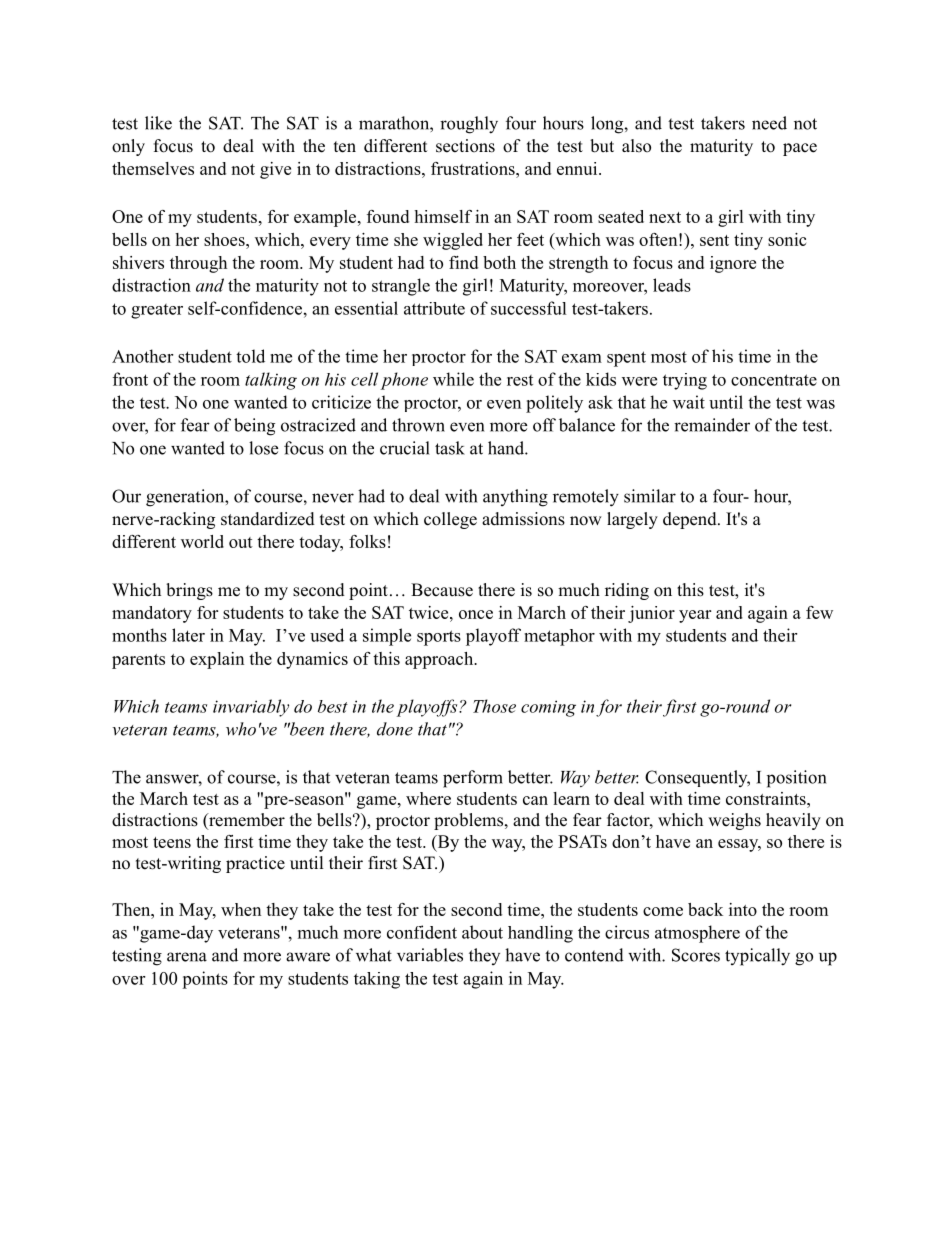 Image resolution: width=952 pixels, height=1233 pixels. Describe the element at coordinates (187, 957) in the page. I see `arena` at that location.
